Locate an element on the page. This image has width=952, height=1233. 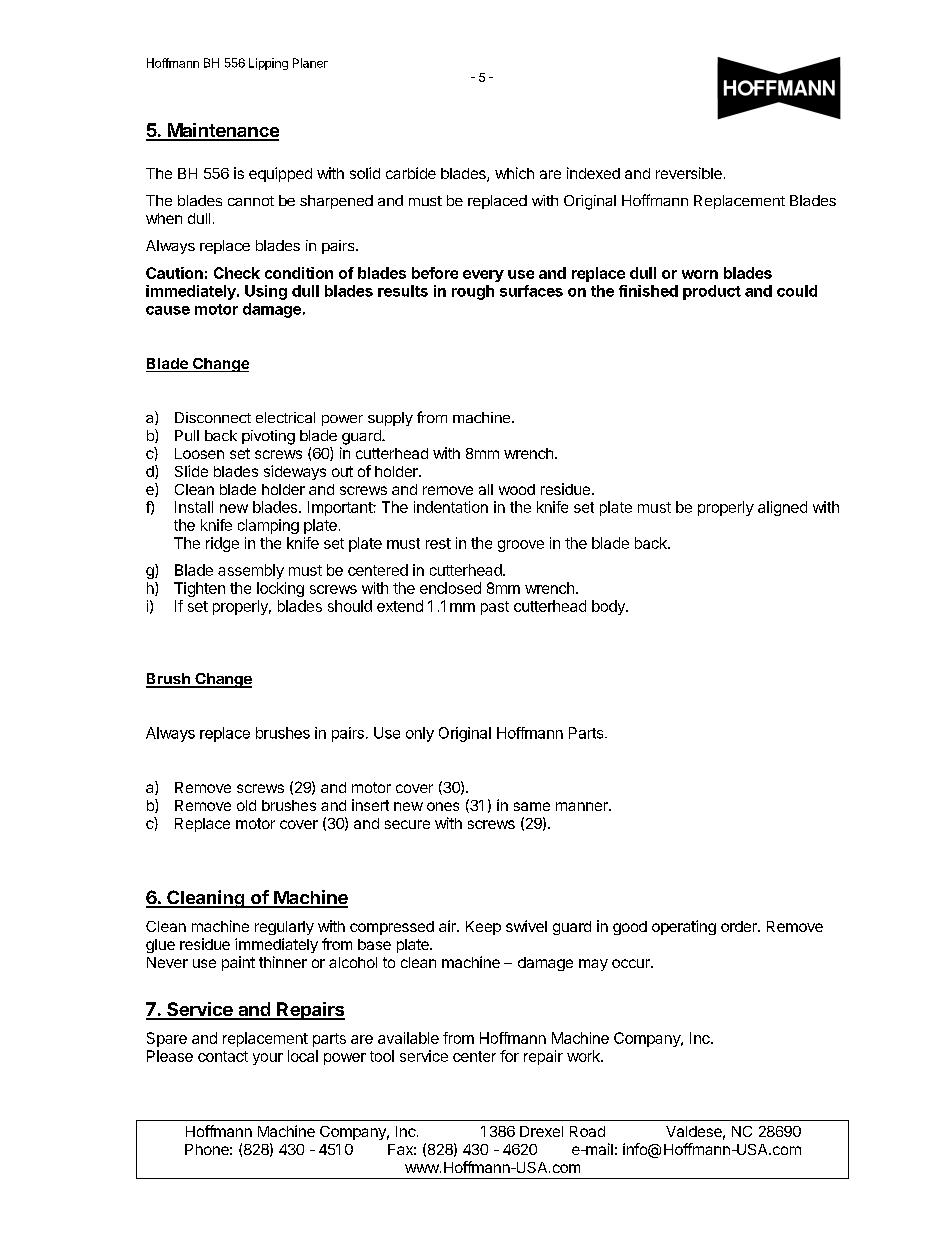
wood is located at coordinates (517, 489).
